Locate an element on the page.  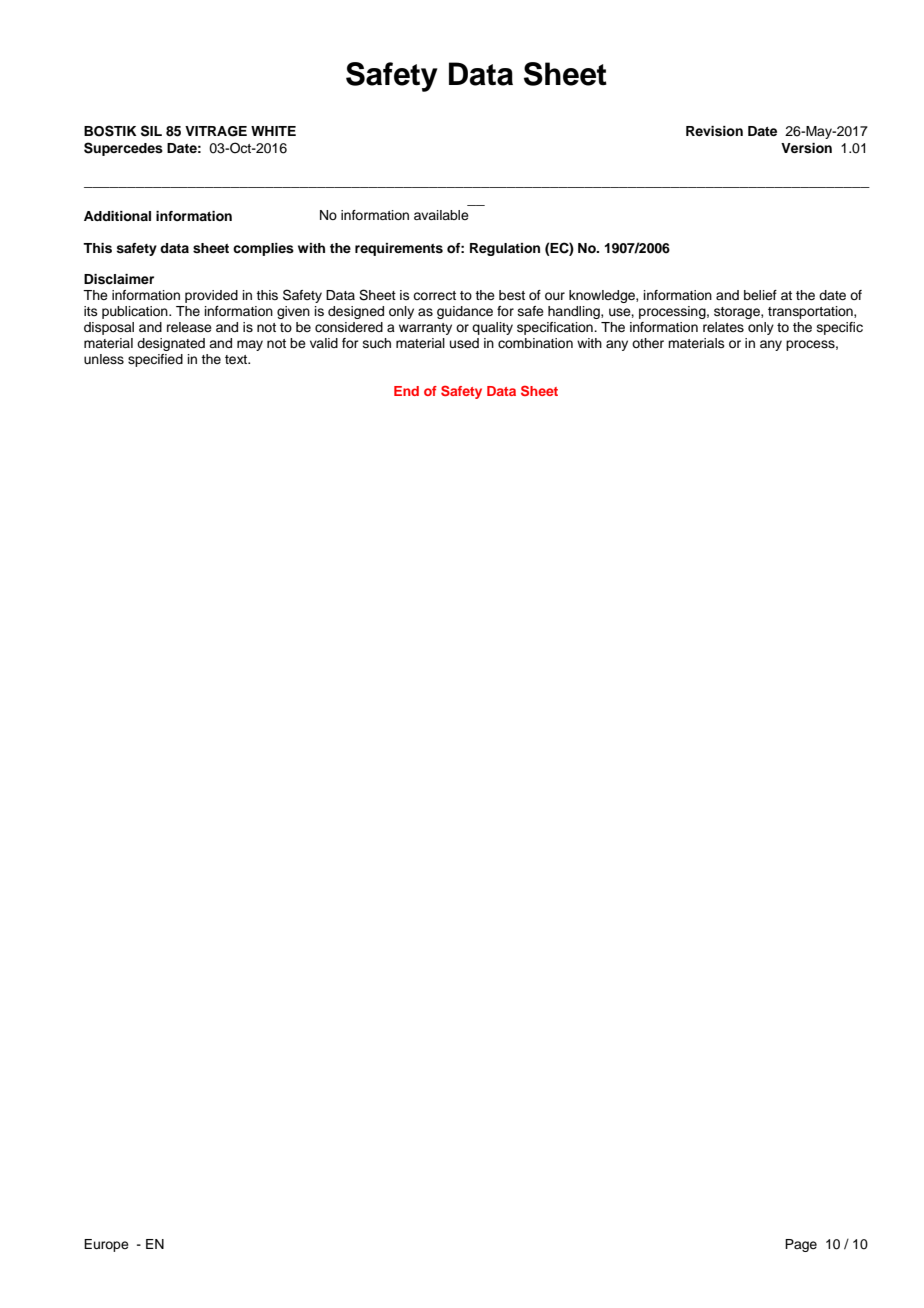
Page is located at coordinates (801, 1245).
